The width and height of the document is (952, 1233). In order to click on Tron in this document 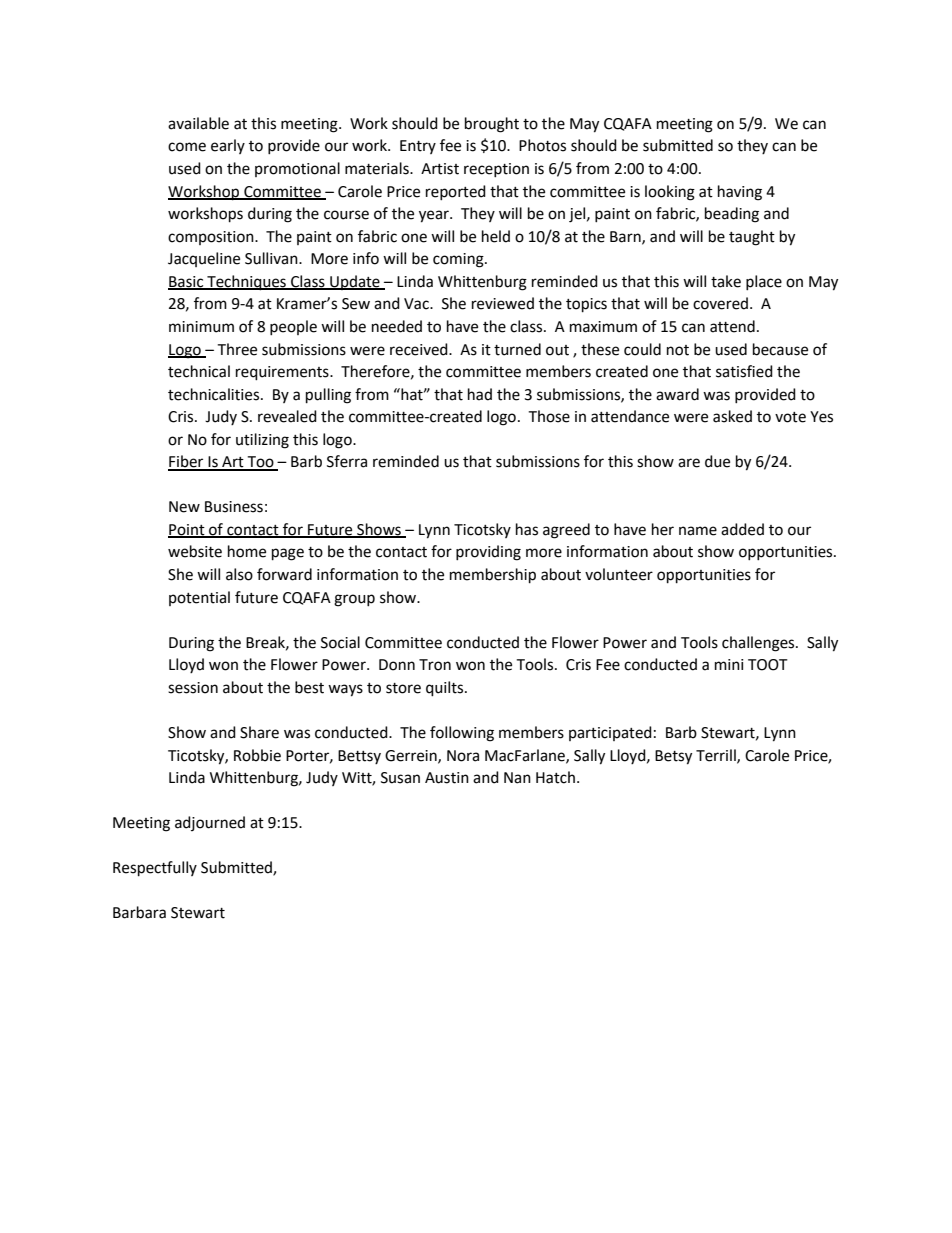, I will do `click(435, 665)`.
